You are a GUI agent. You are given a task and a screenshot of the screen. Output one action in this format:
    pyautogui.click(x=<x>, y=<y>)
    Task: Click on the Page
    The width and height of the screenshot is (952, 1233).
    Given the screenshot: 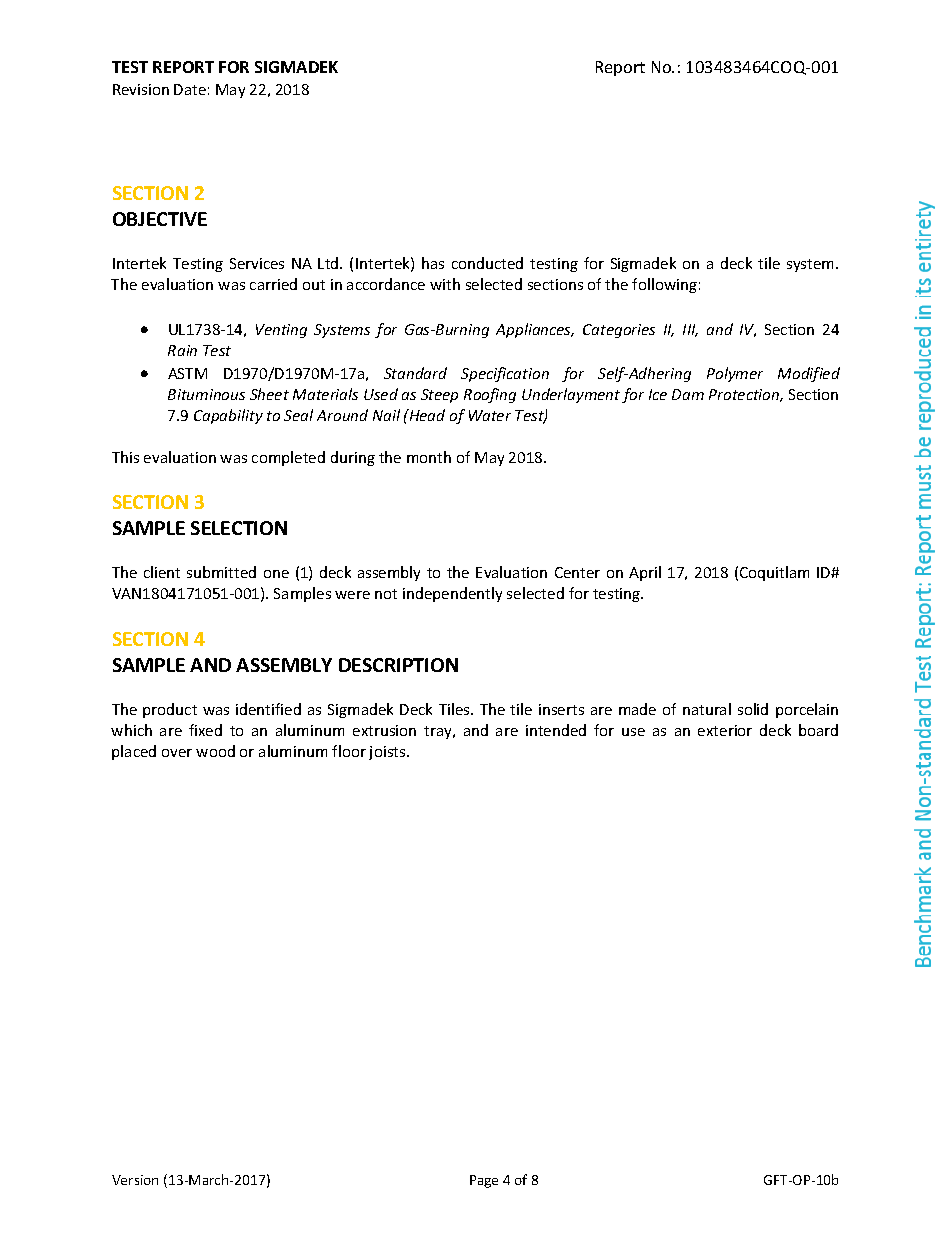 What is the action you would take?
    pyautogui.click(x=484, y=1181)
